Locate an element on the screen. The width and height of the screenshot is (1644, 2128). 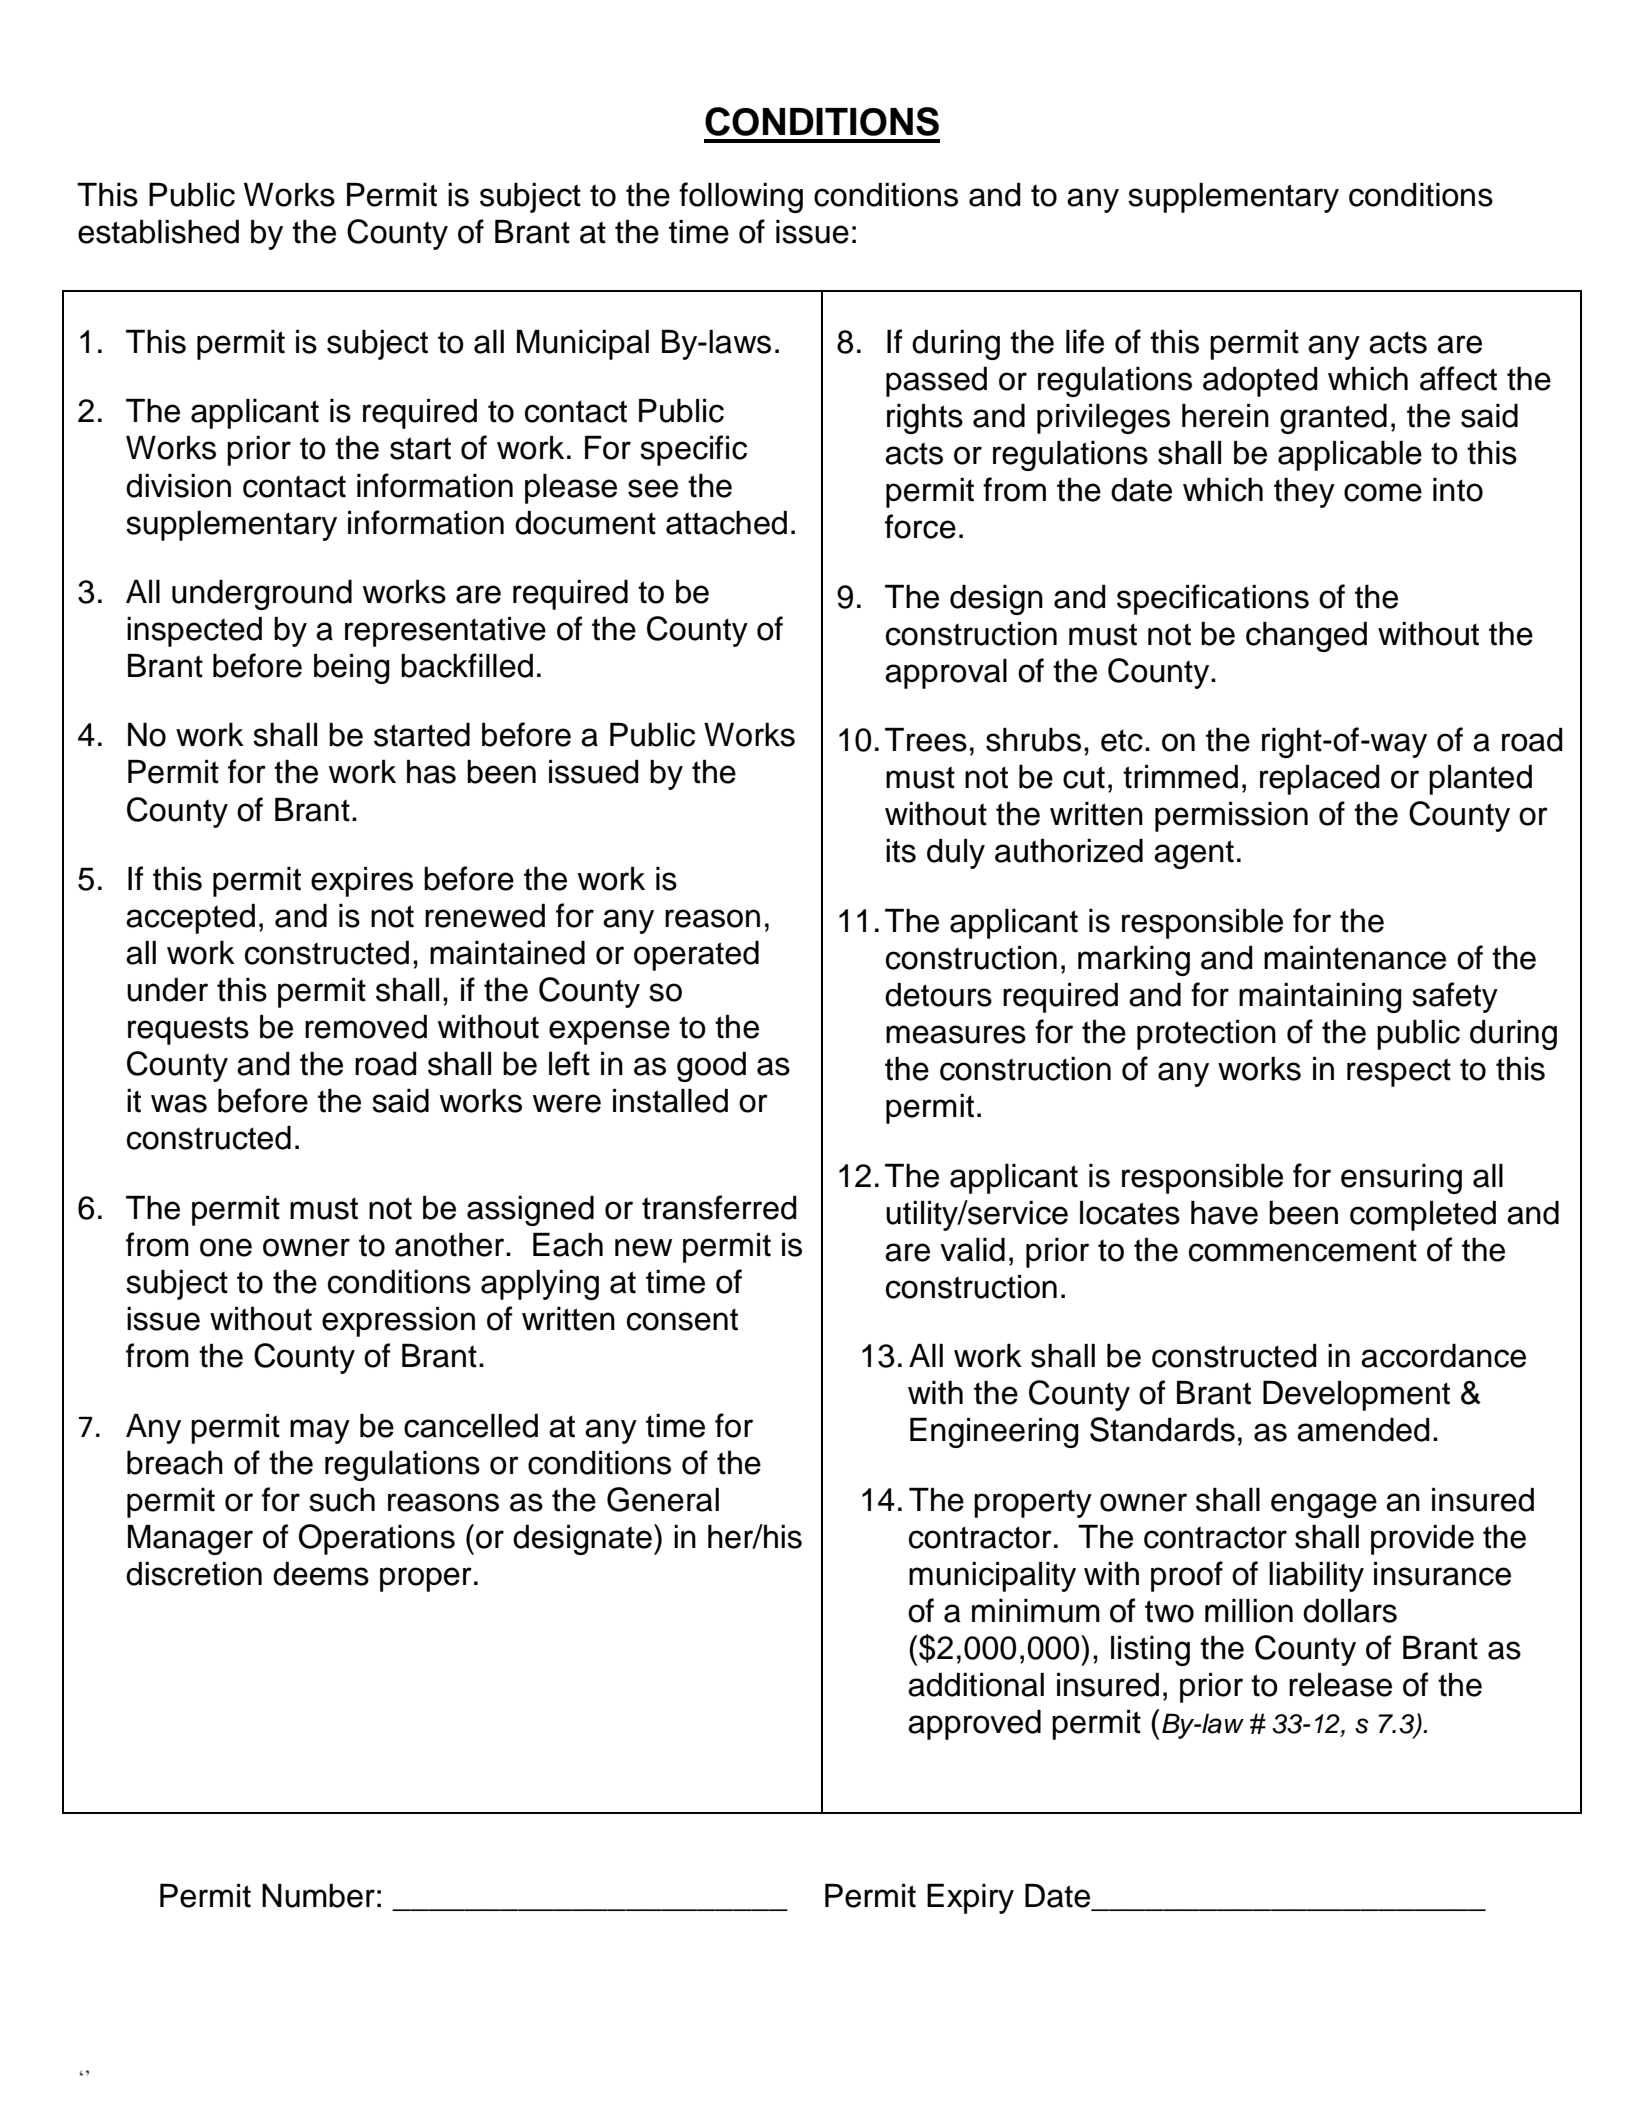
following is located at coordinates (741, 197).
